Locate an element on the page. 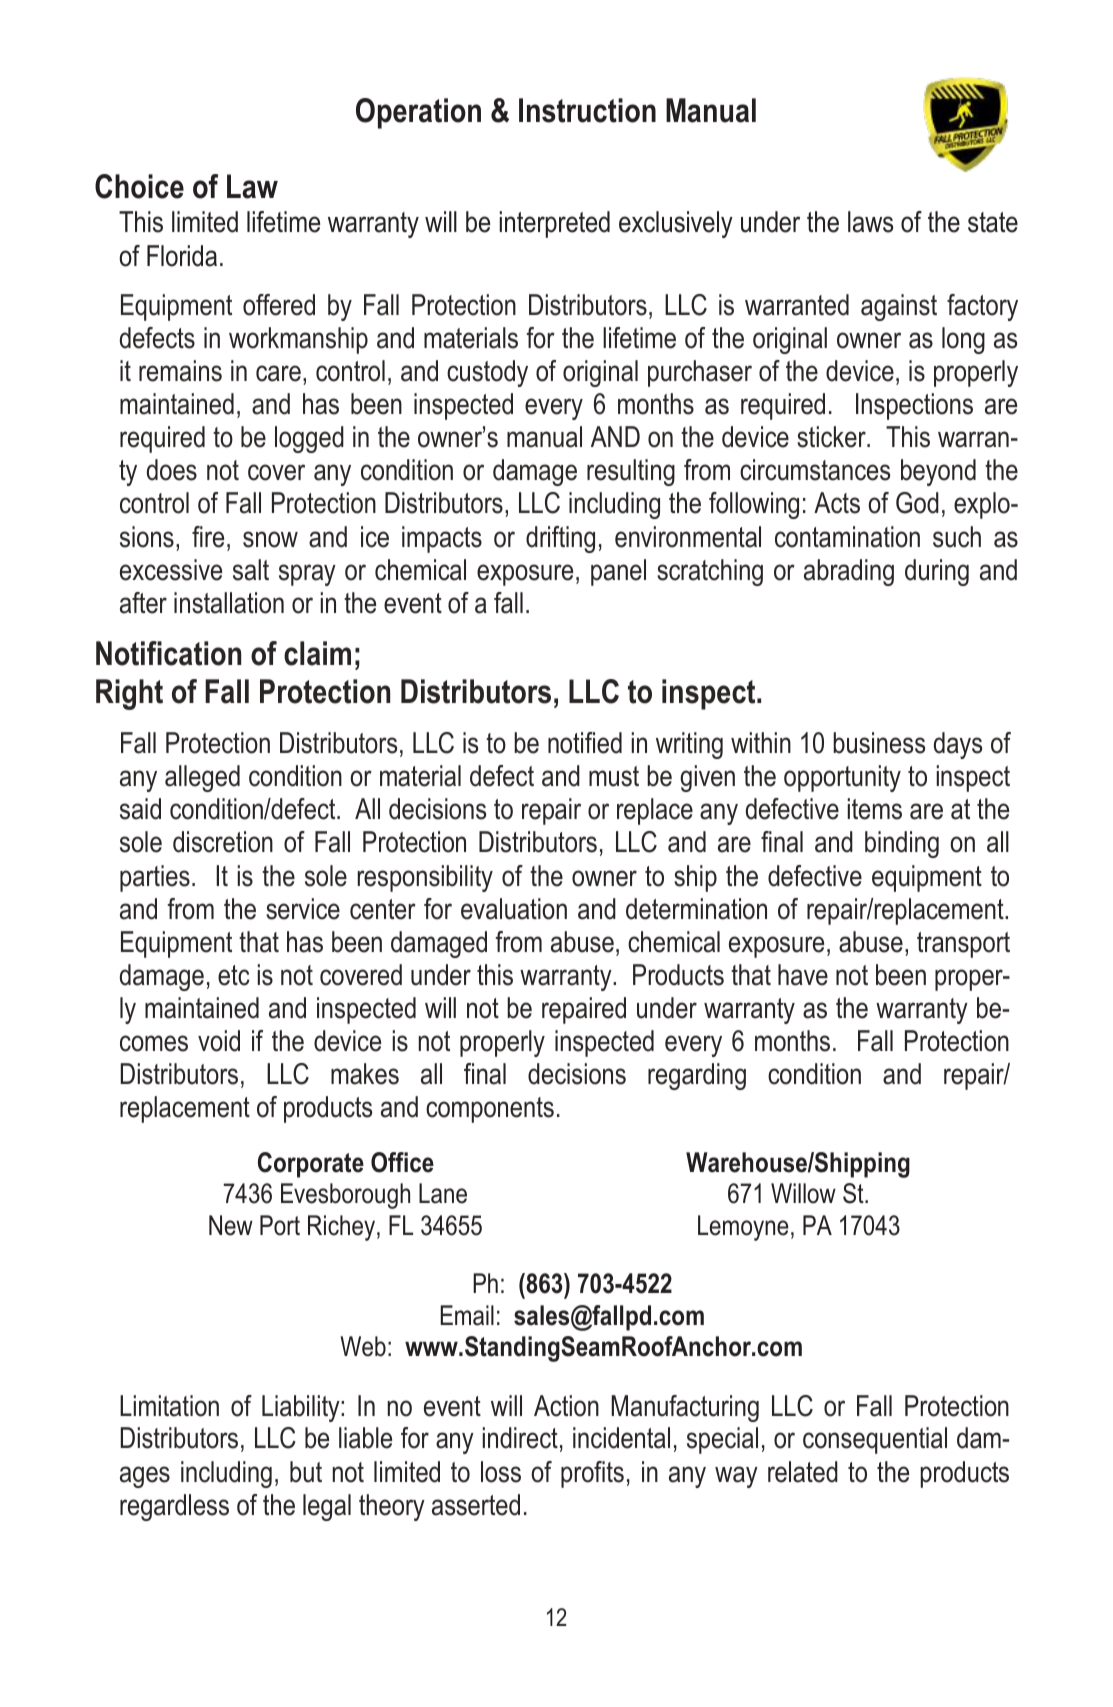  components is located at coordinates (490, 1110).
